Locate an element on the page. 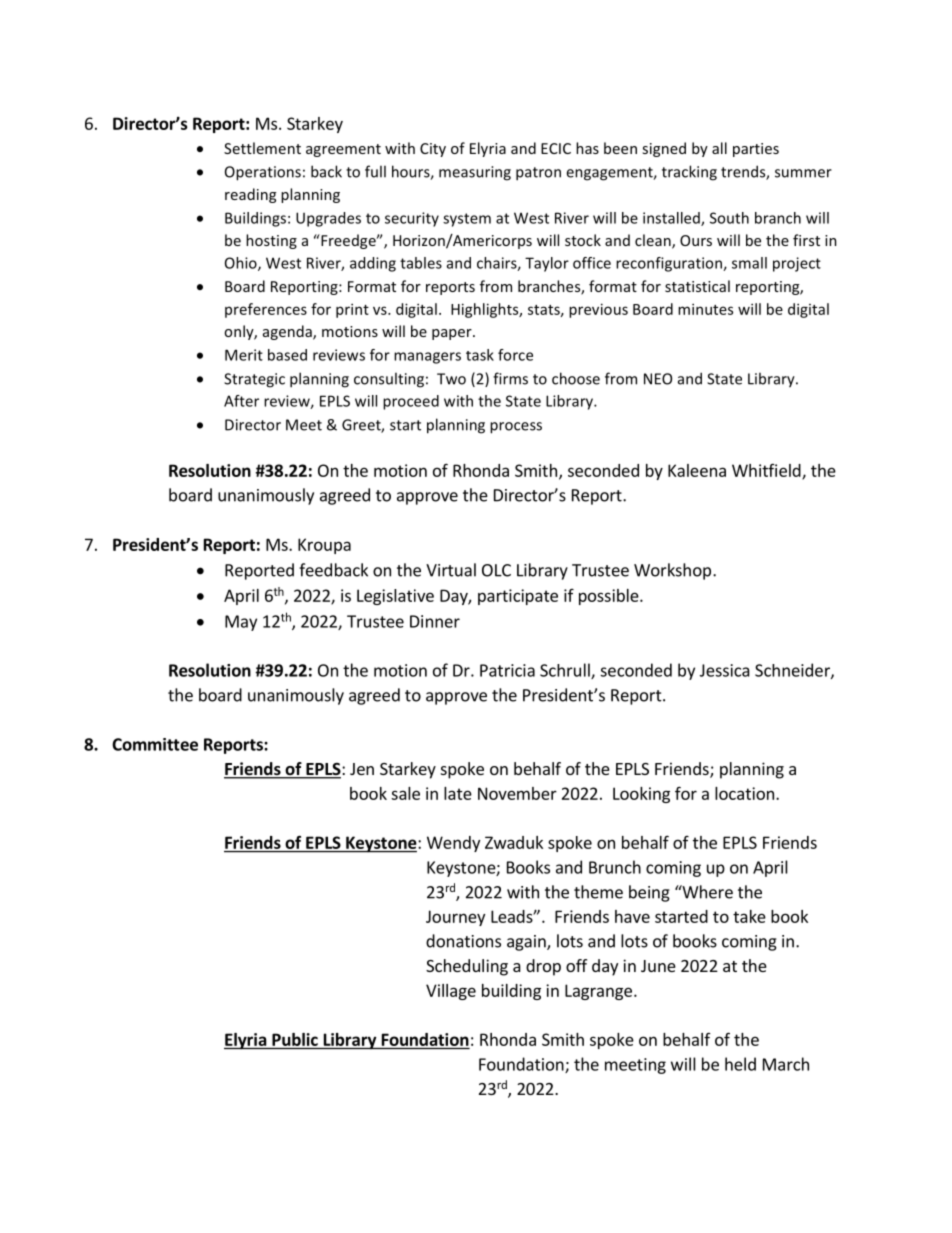 Image resolution: width=952 pixels, height=1233 pixels. Village is located at coordinates (451, 992).
